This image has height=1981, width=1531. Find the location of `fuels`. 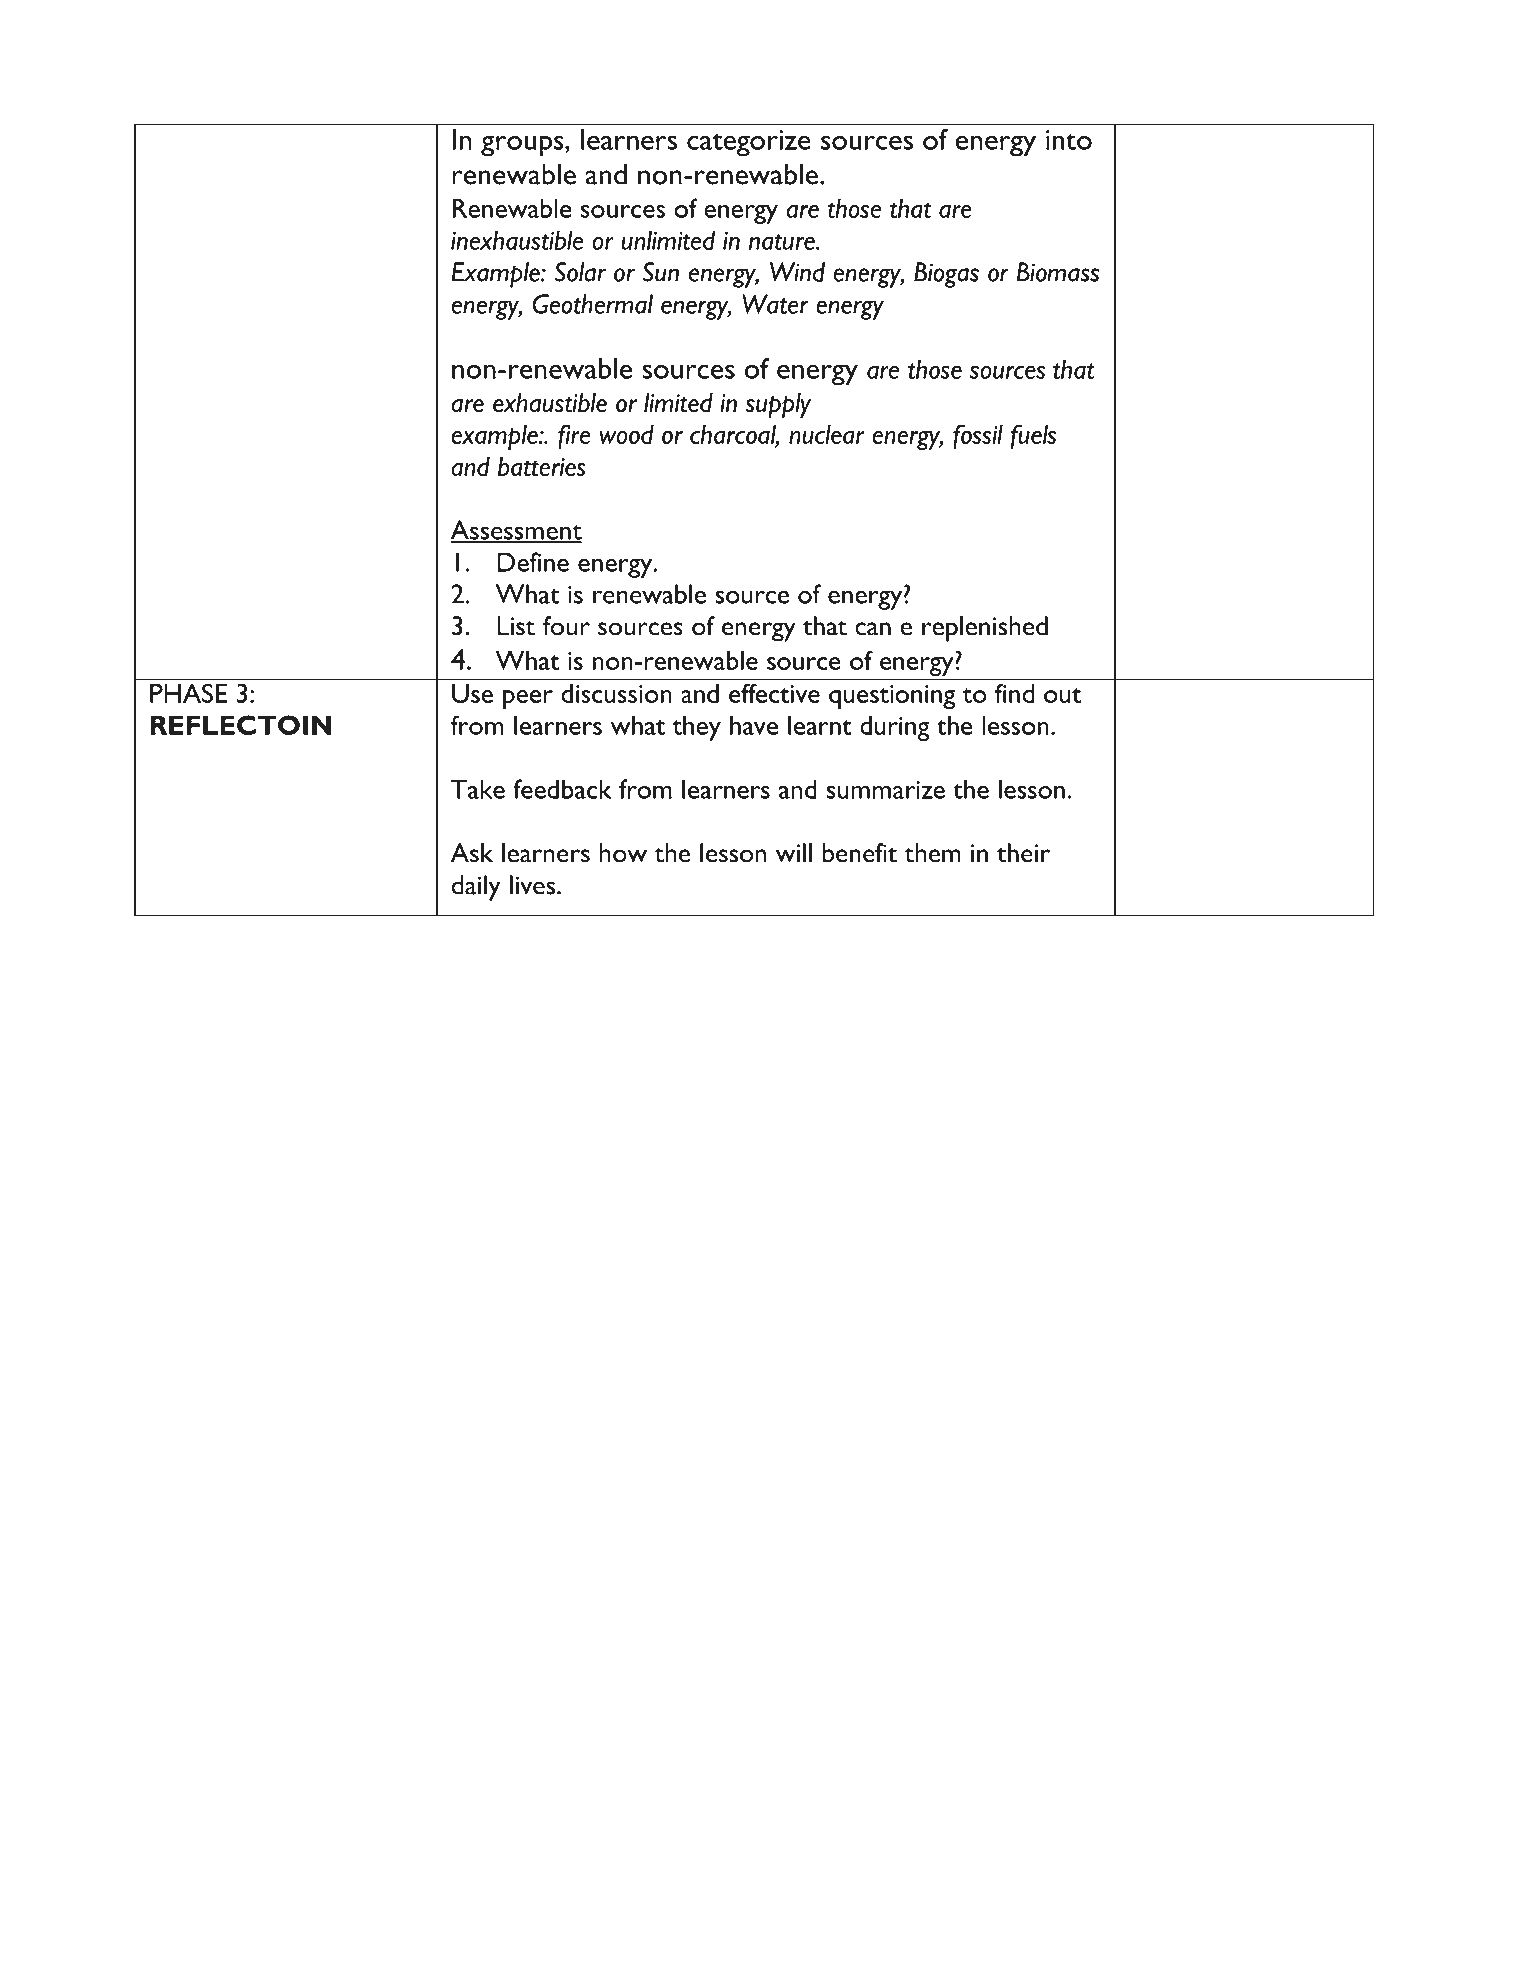

fuels is located at coordinates (1033, 436).
